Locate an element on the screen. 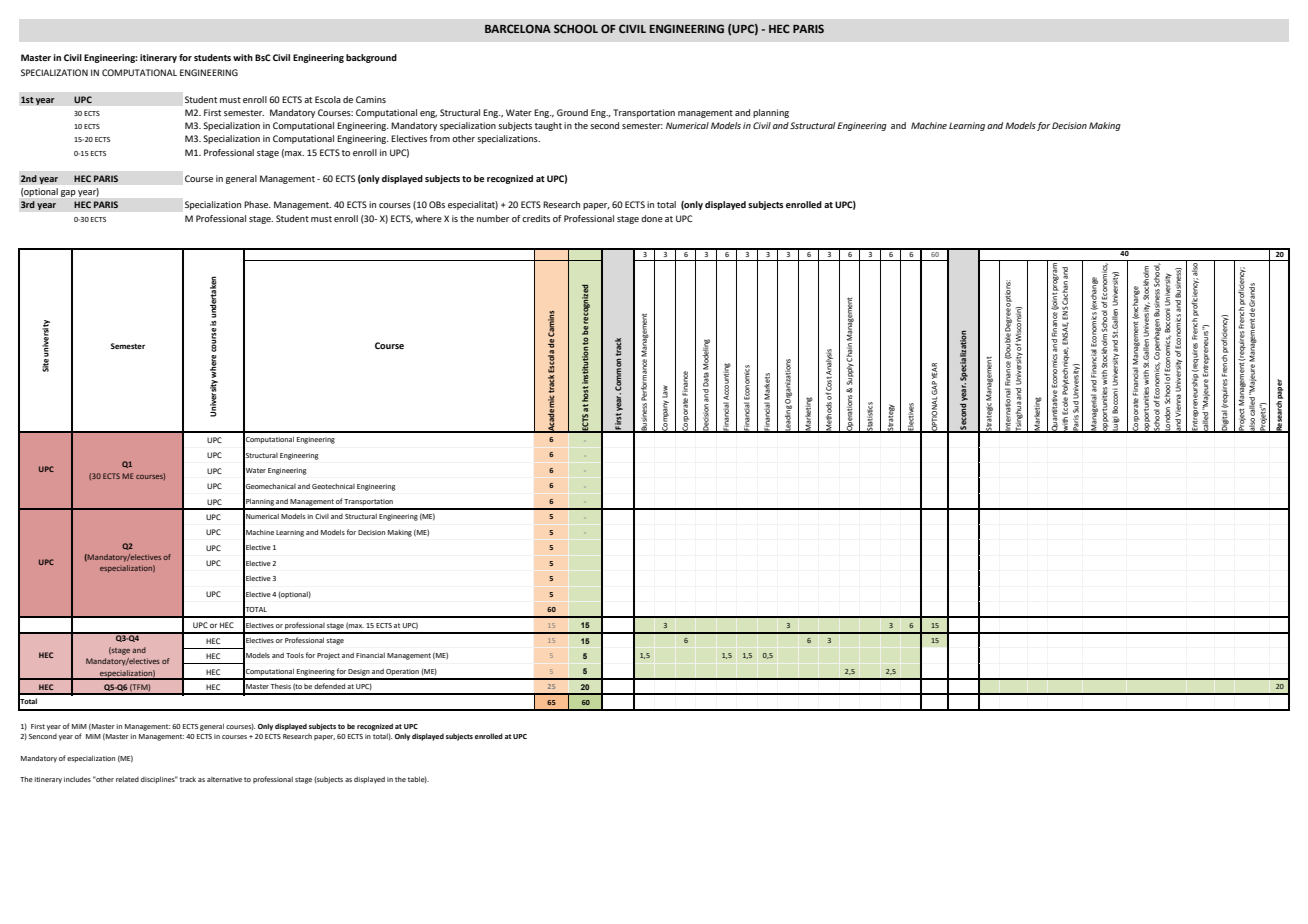 This screenshot has height=924, width=1308. Phase is located at coordinates (257, 204).
